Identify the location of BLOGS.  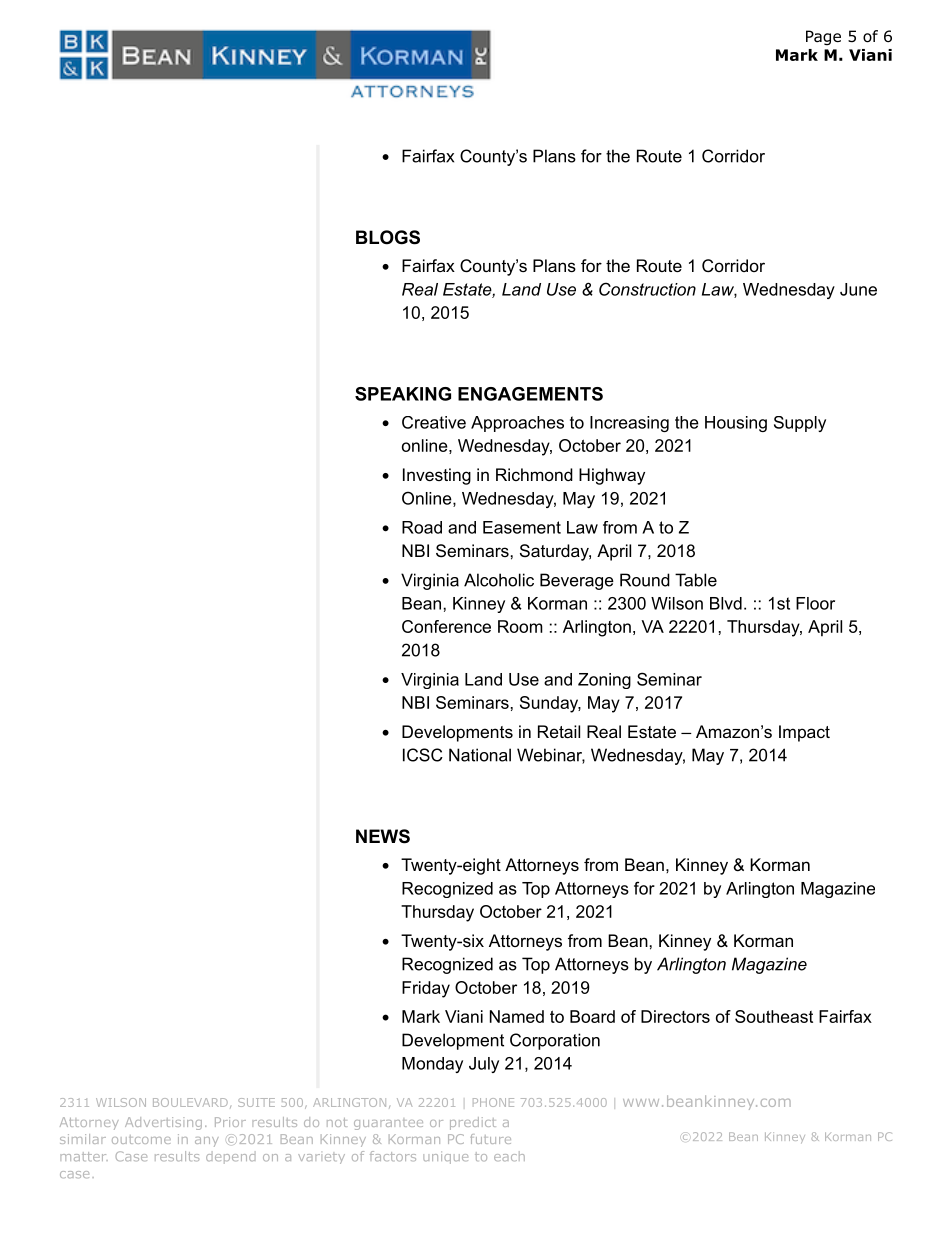
(388, 237).
